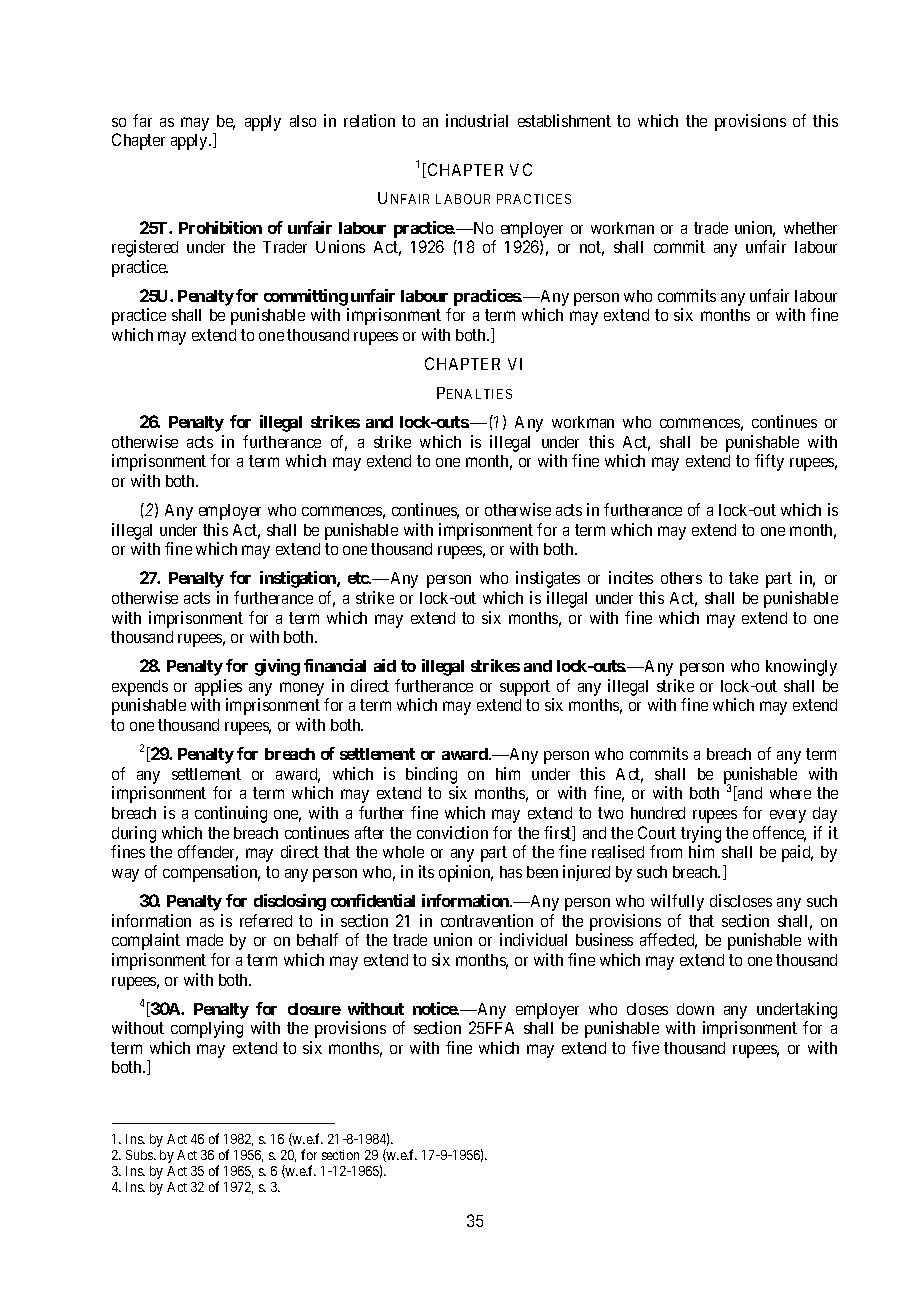 The image size is (924, 1308). Describe the element at coordinates (801, 667) in the screenshot. I see `knowingly` at that location.
